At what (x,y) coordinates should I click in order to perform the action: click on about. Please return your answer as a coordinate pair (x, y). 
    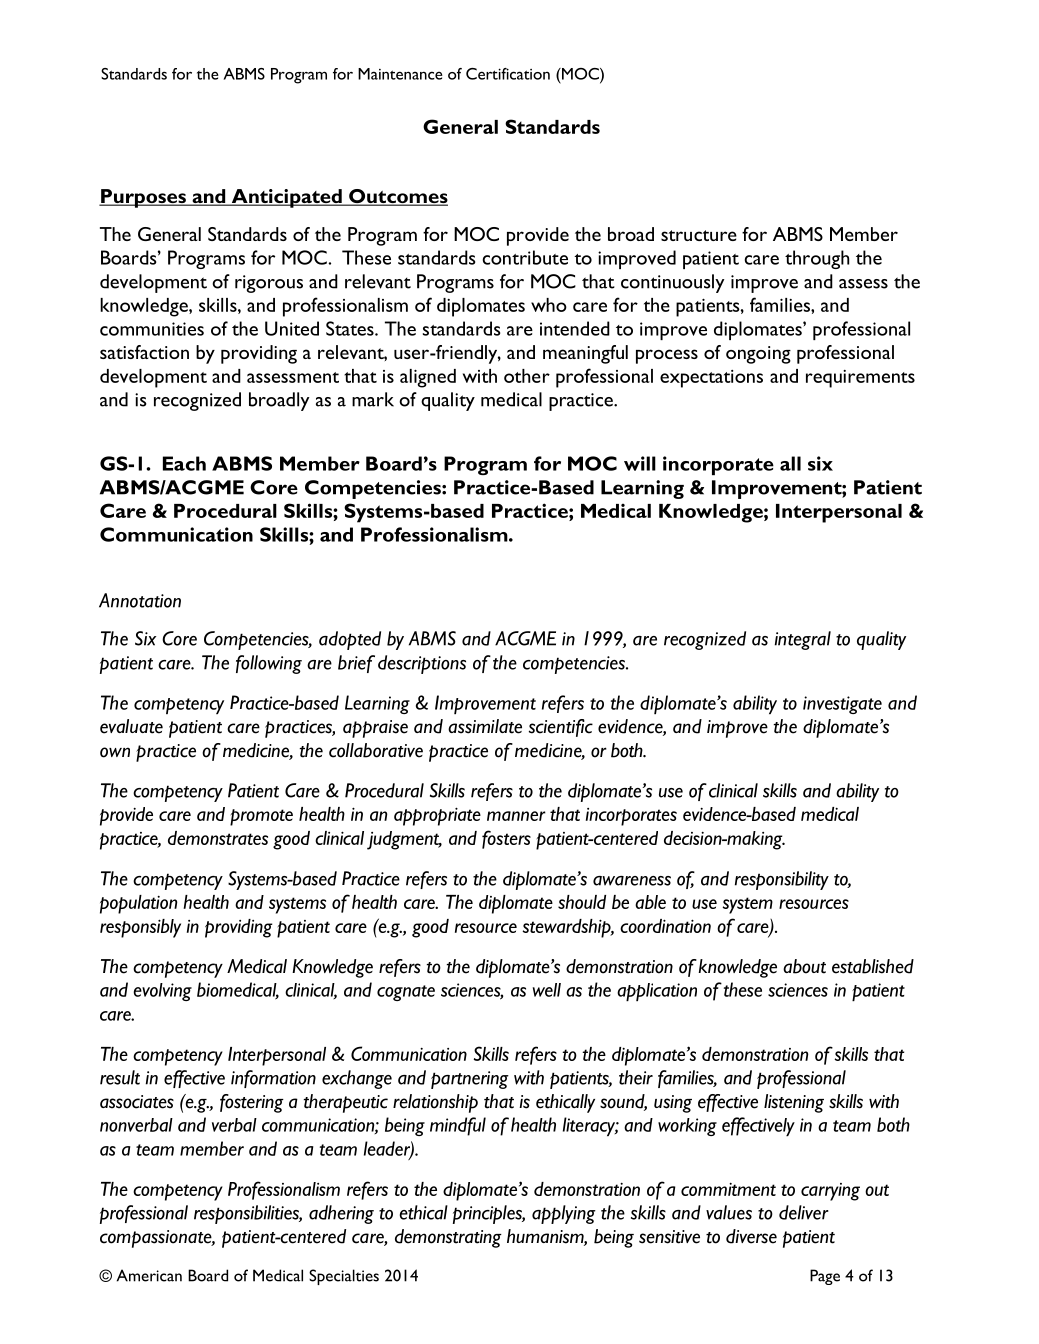
    Looking at the image, I should click on (804, 966).
